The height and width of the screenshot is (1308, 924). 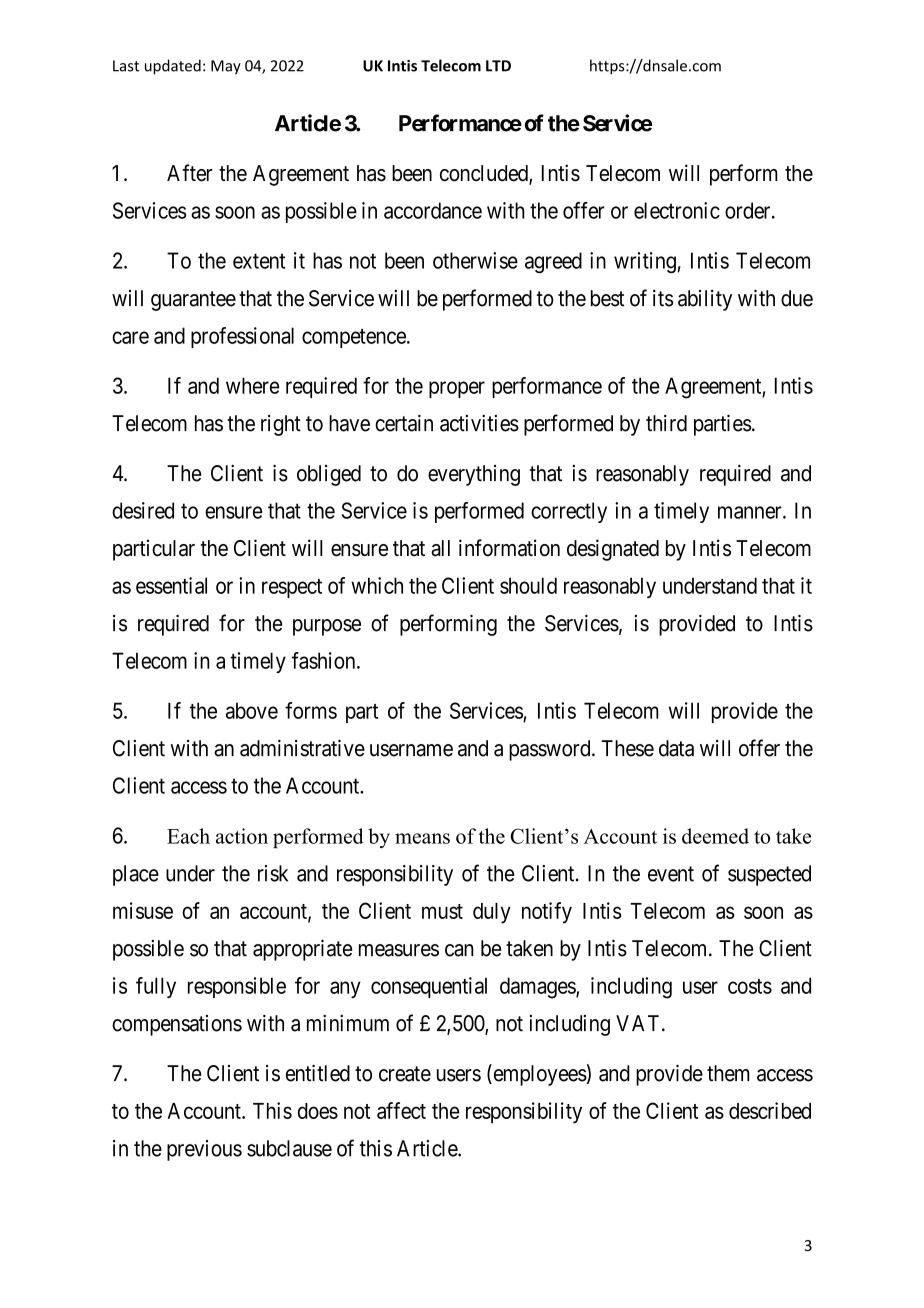 I want to click on ability, so click(x=705, y=300).
